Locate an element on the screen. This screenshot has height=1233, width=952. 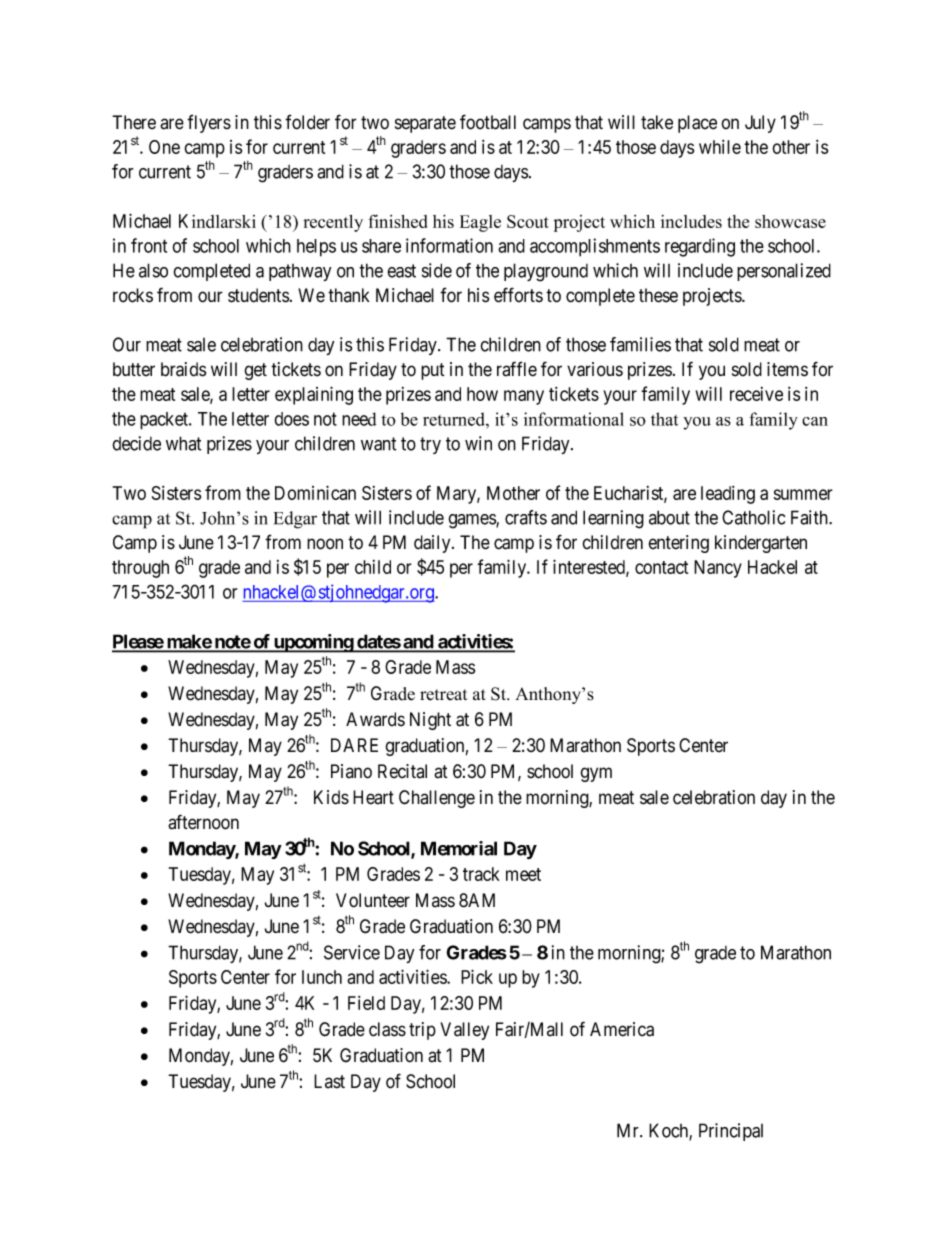
Valley is located at coordinates (464, 1031).
